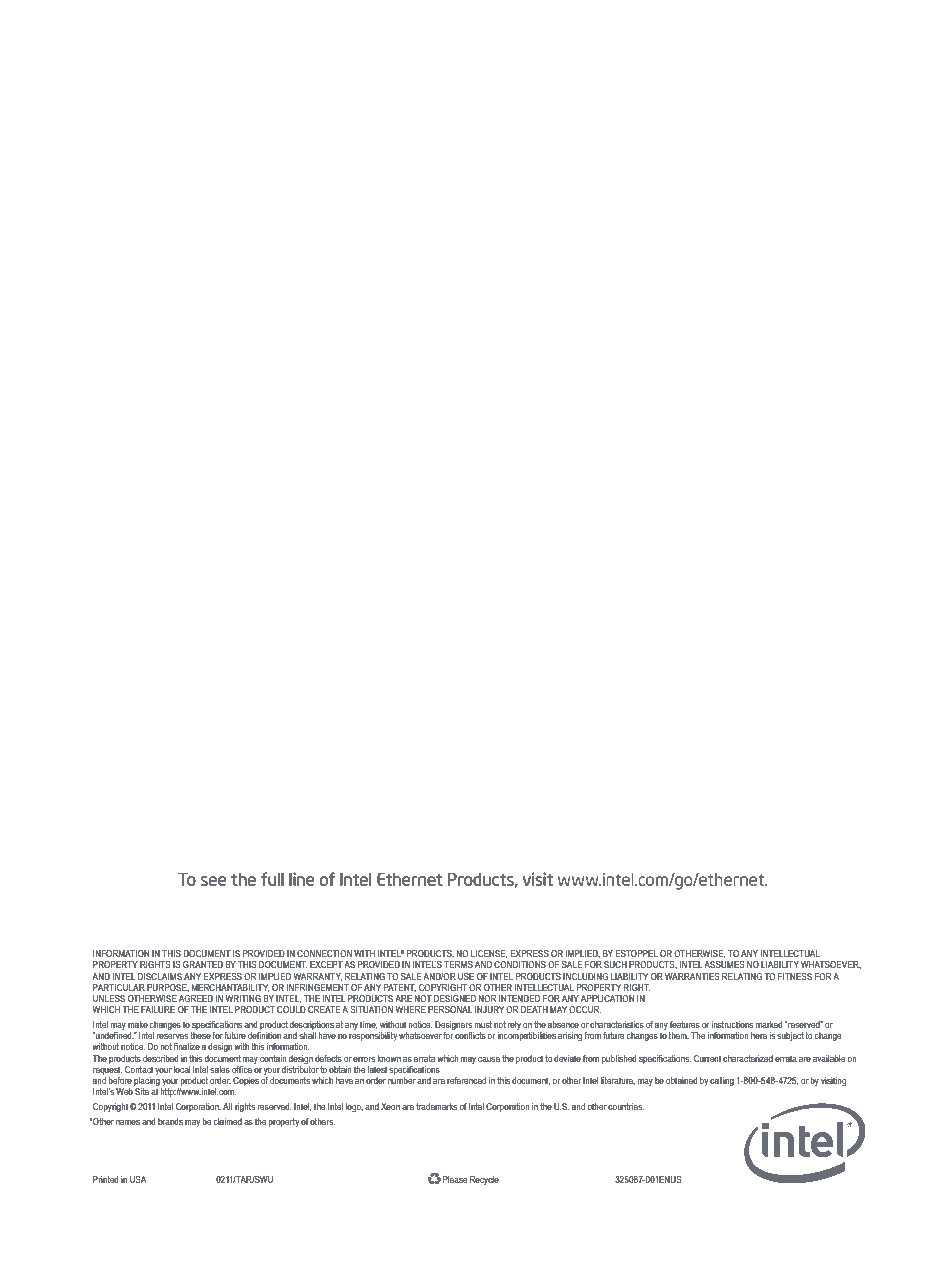 This document has height=1270, width=952. Describe the element at coordinates (138, 1179) in the document. I see `USA` at that location.
